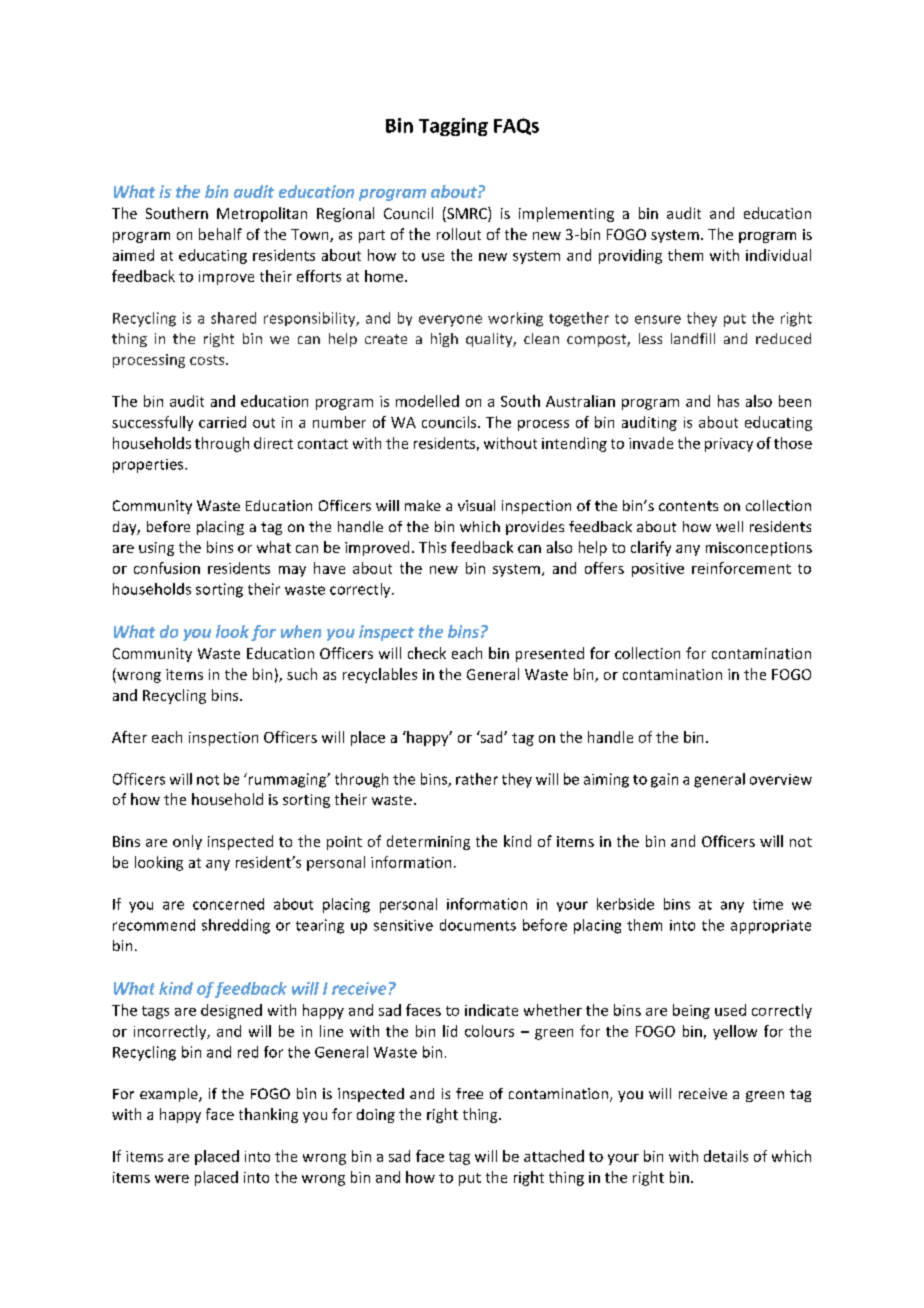 This image has width=924, height=1308. Describe the element at coordinates (427, 653) in the image. I see `check` at that location.
